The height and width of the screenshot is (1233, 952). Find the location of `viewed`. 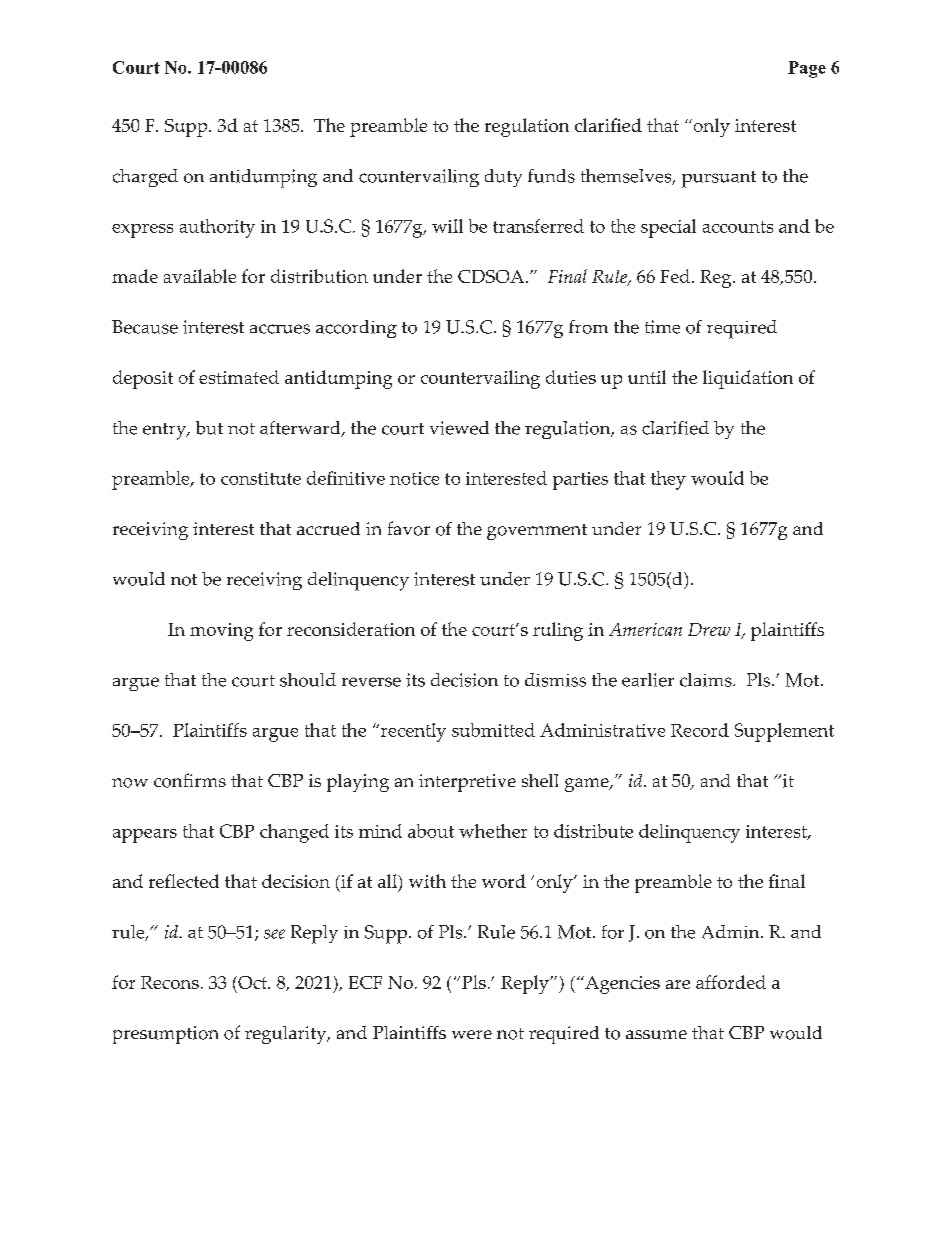

viewed is located at coordinates (459, 428).
